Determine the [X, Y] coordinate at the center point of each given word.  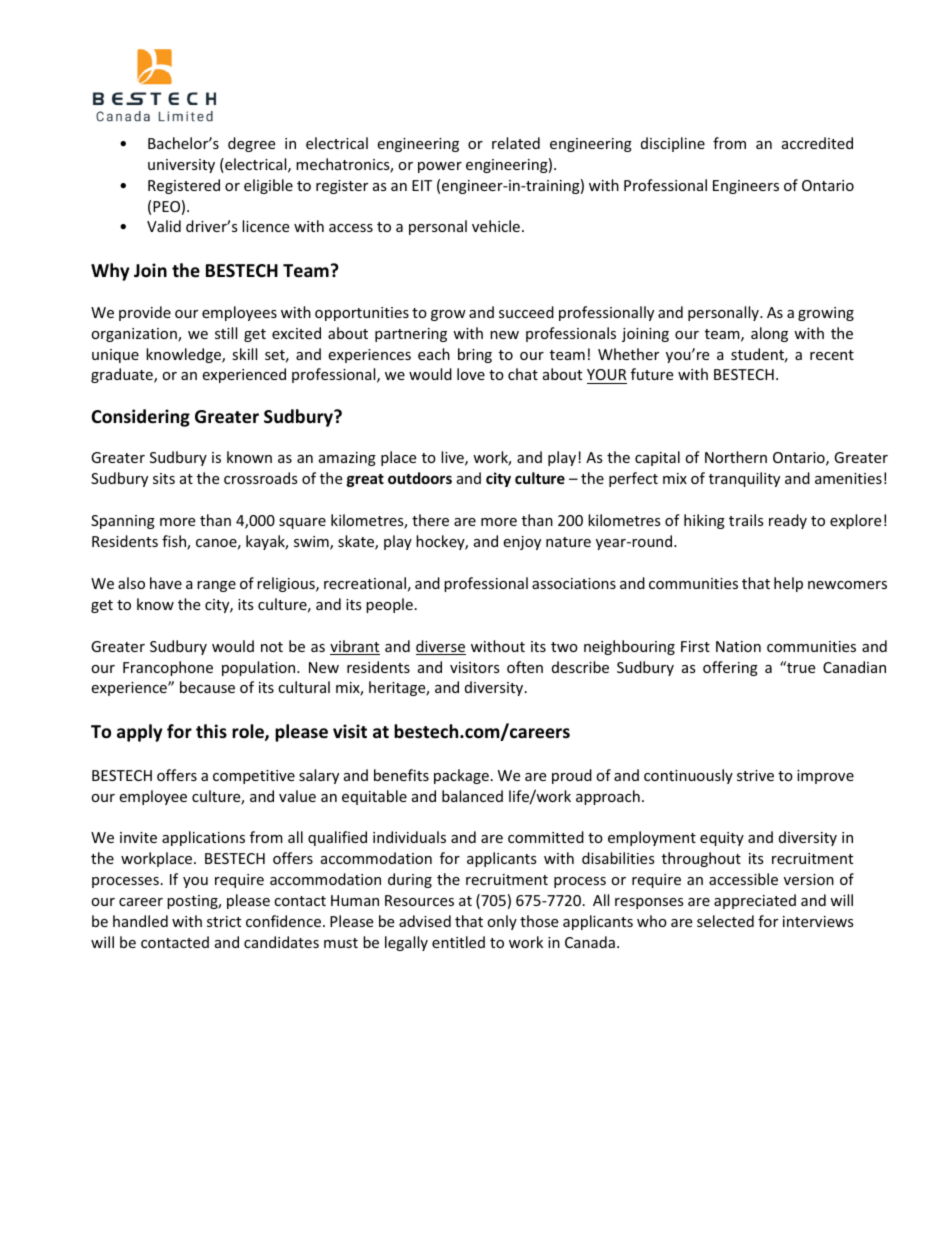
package [461, 776]
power [440, 167]
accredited [817, 143]
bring [475, 355]
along [769, 334]
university [181, 166]
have [166, 583]
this [211, 731]
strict [224, 921]
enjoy [522, 543]
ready [788, 521]
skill [244, 354]
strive [755, 775]
